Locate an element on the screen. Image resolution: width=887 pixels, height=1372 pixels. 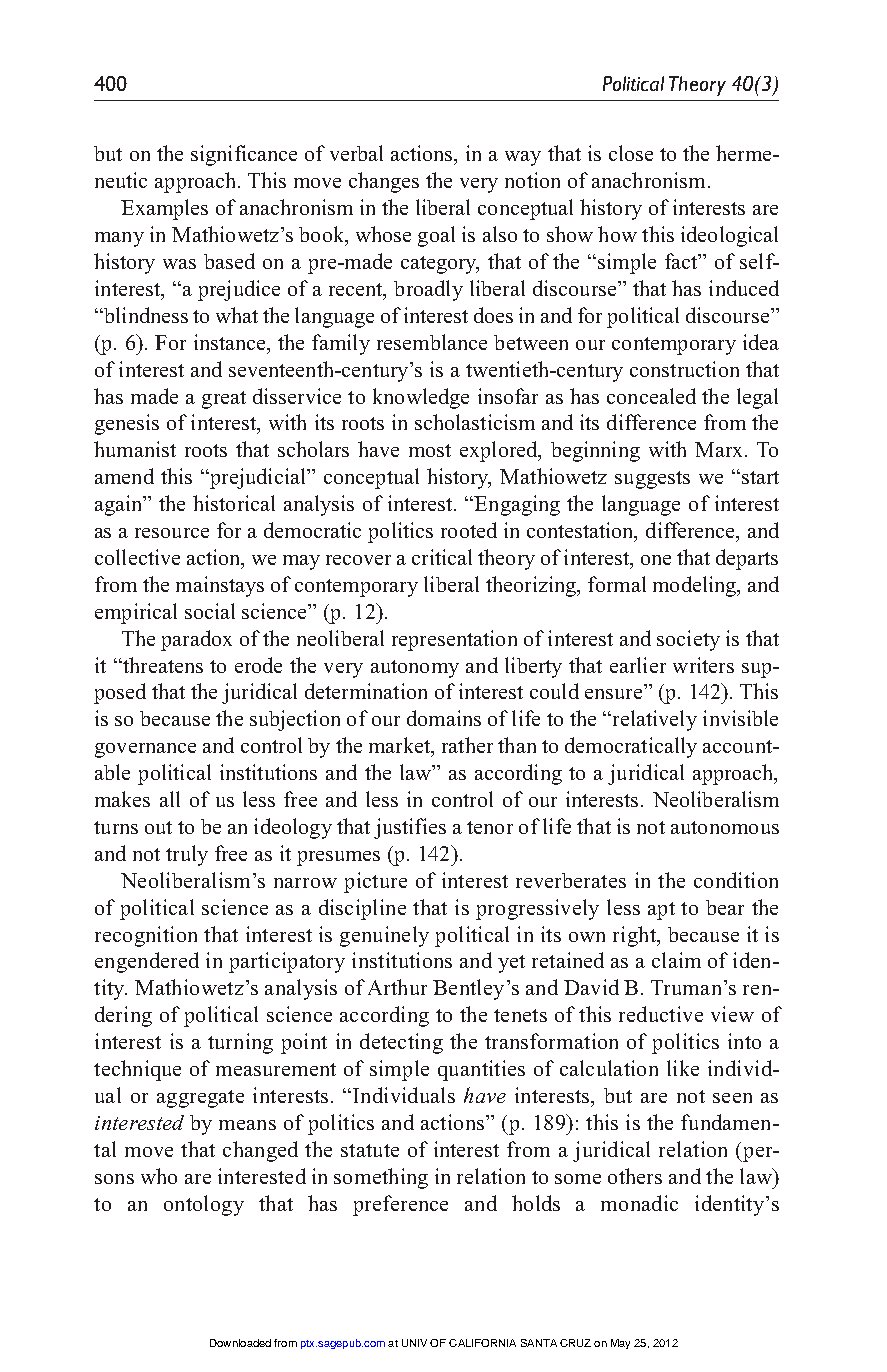
Examples is located at coordinates (164, 209).
